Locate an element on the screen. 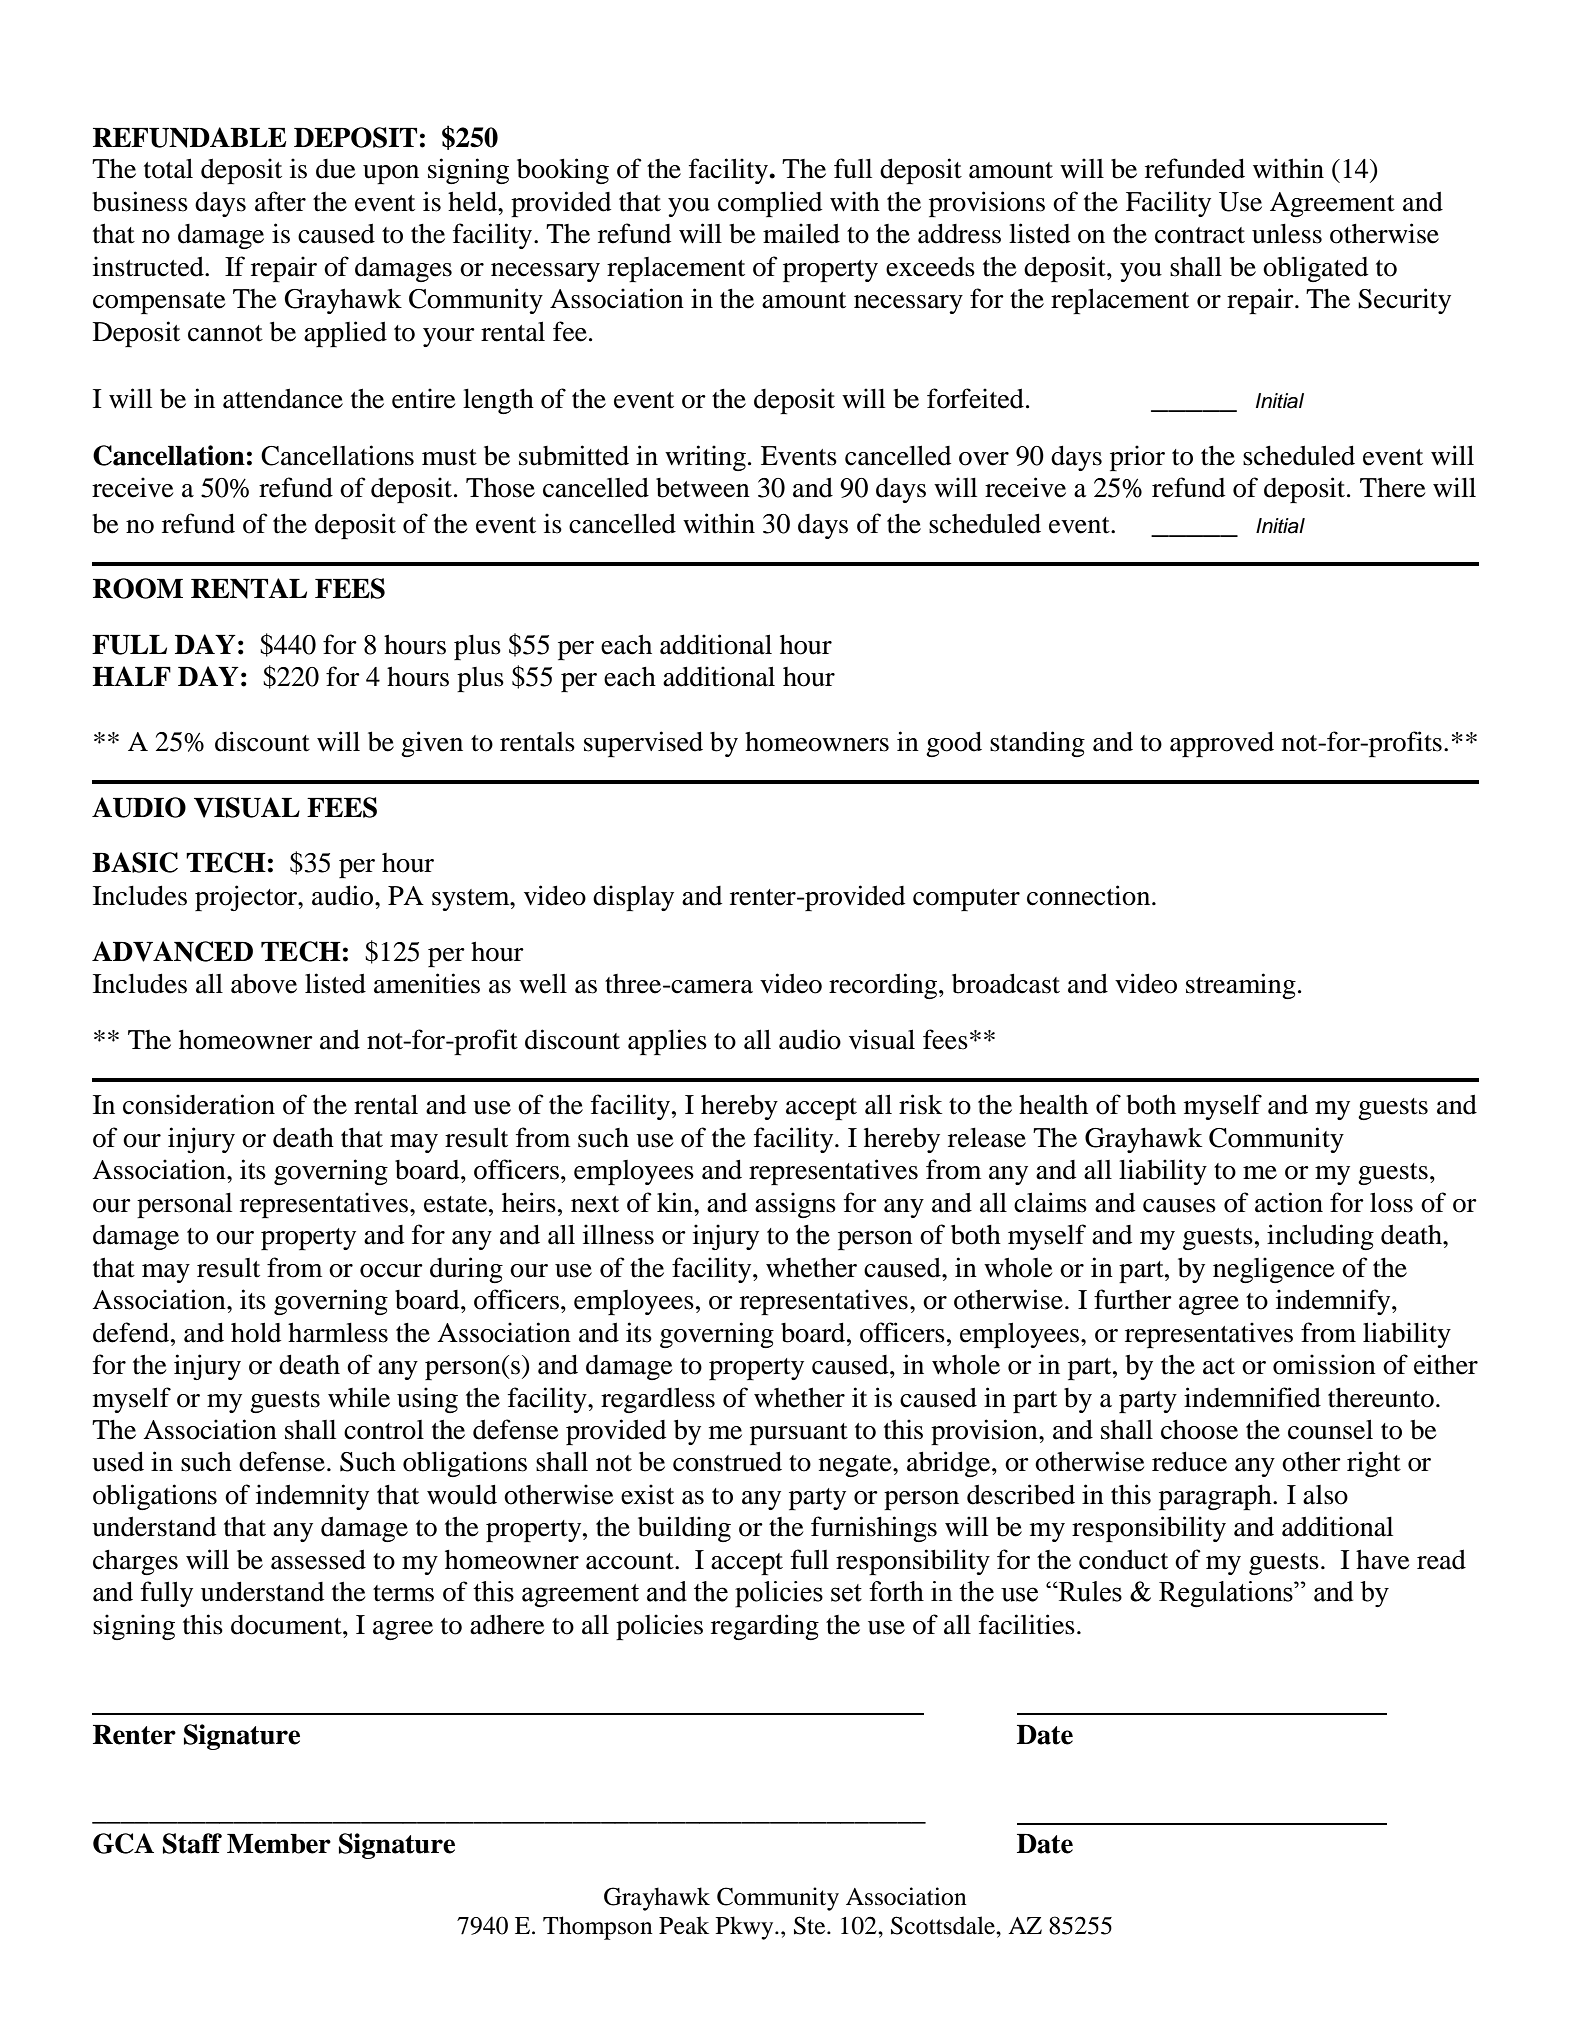  after is located at coordinates (280, 201).
